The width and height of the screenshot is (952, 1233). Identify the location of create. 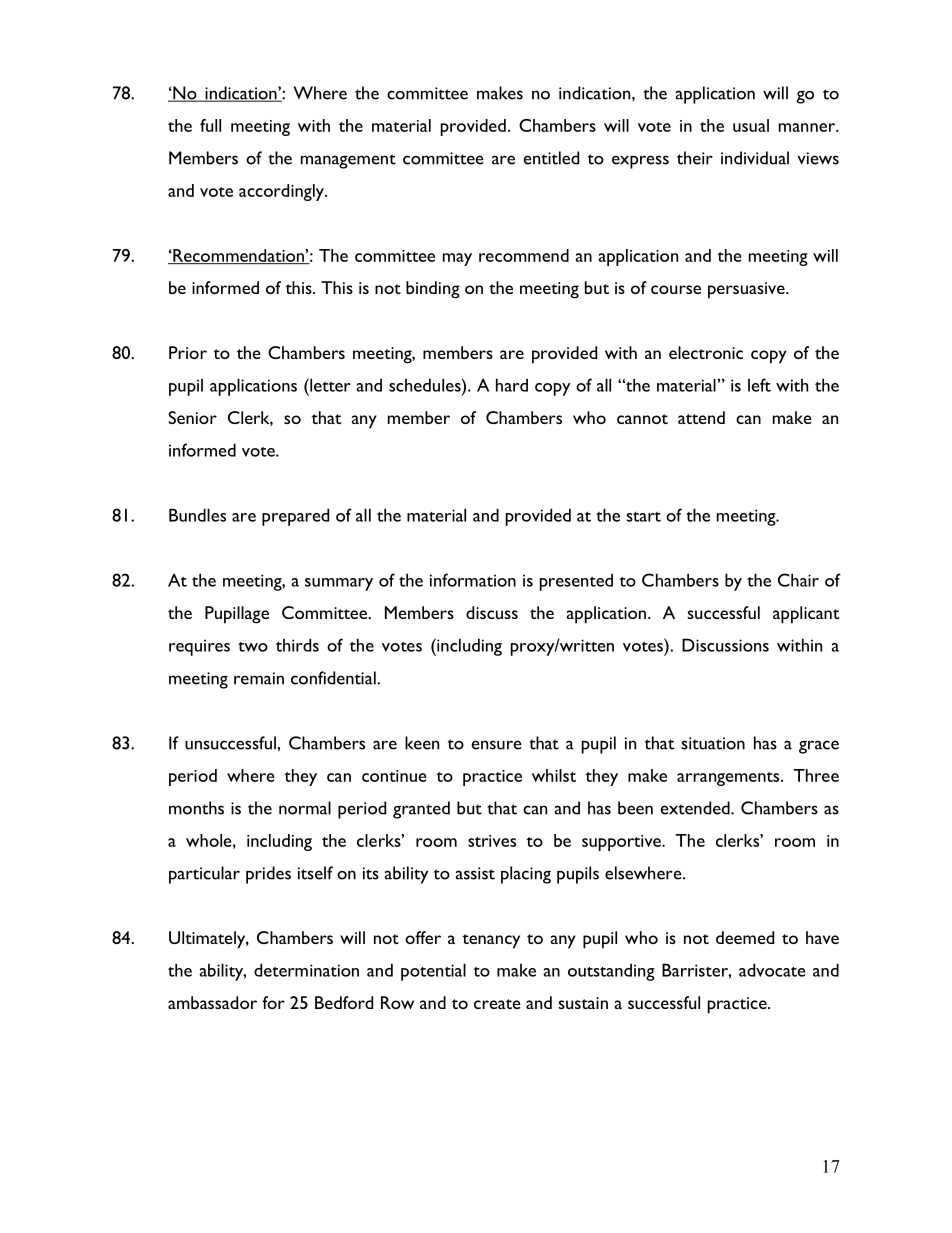
(497, 1004).
